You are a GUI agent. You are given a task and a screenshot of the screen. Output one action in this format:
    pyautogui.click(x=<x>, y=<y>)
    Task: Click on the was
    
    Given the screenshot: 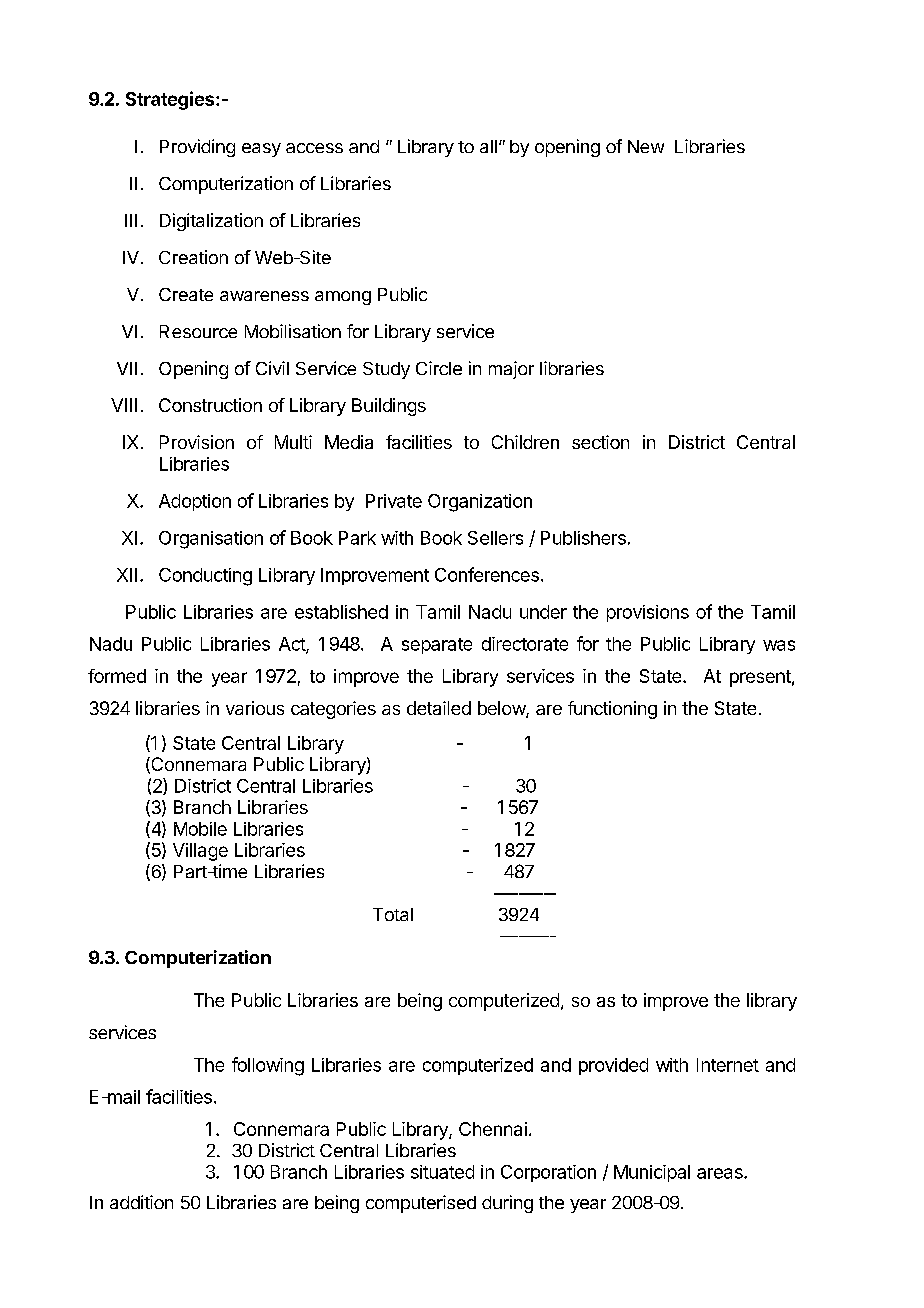 What is the action you would take?
    pyautogui.click(x=779, y=645)
